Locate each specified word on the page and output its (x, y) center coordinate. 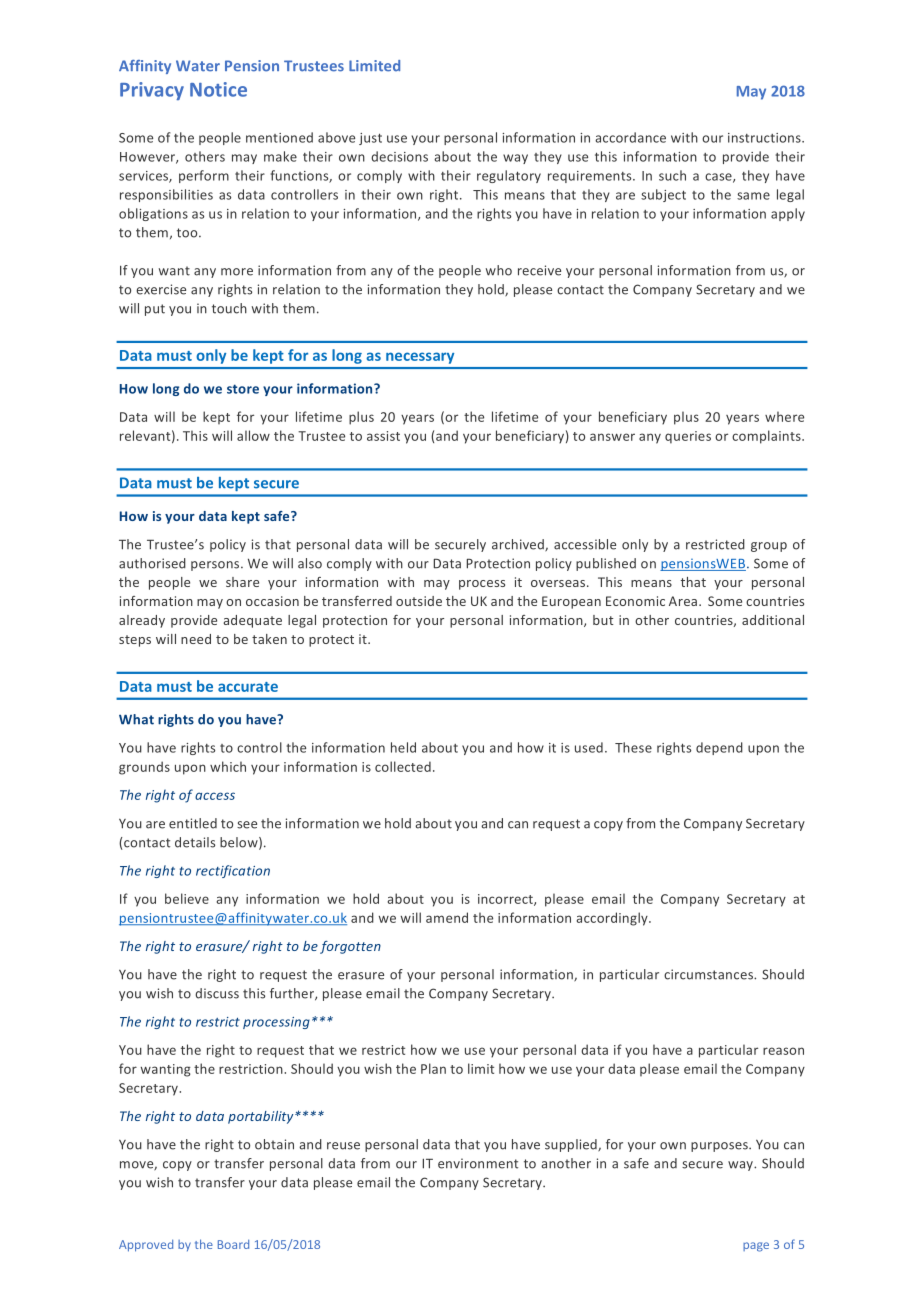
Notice (218, 89)
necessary (420, 358)
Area (684, 601)
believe (187, 898)
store (243, 389)
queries (688, 437)
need (196, 639)
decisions (399, 156)
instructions (765, 138)
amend (447, 917)
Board (233, 1244)
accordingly (613, 919)
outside (419, 601)
